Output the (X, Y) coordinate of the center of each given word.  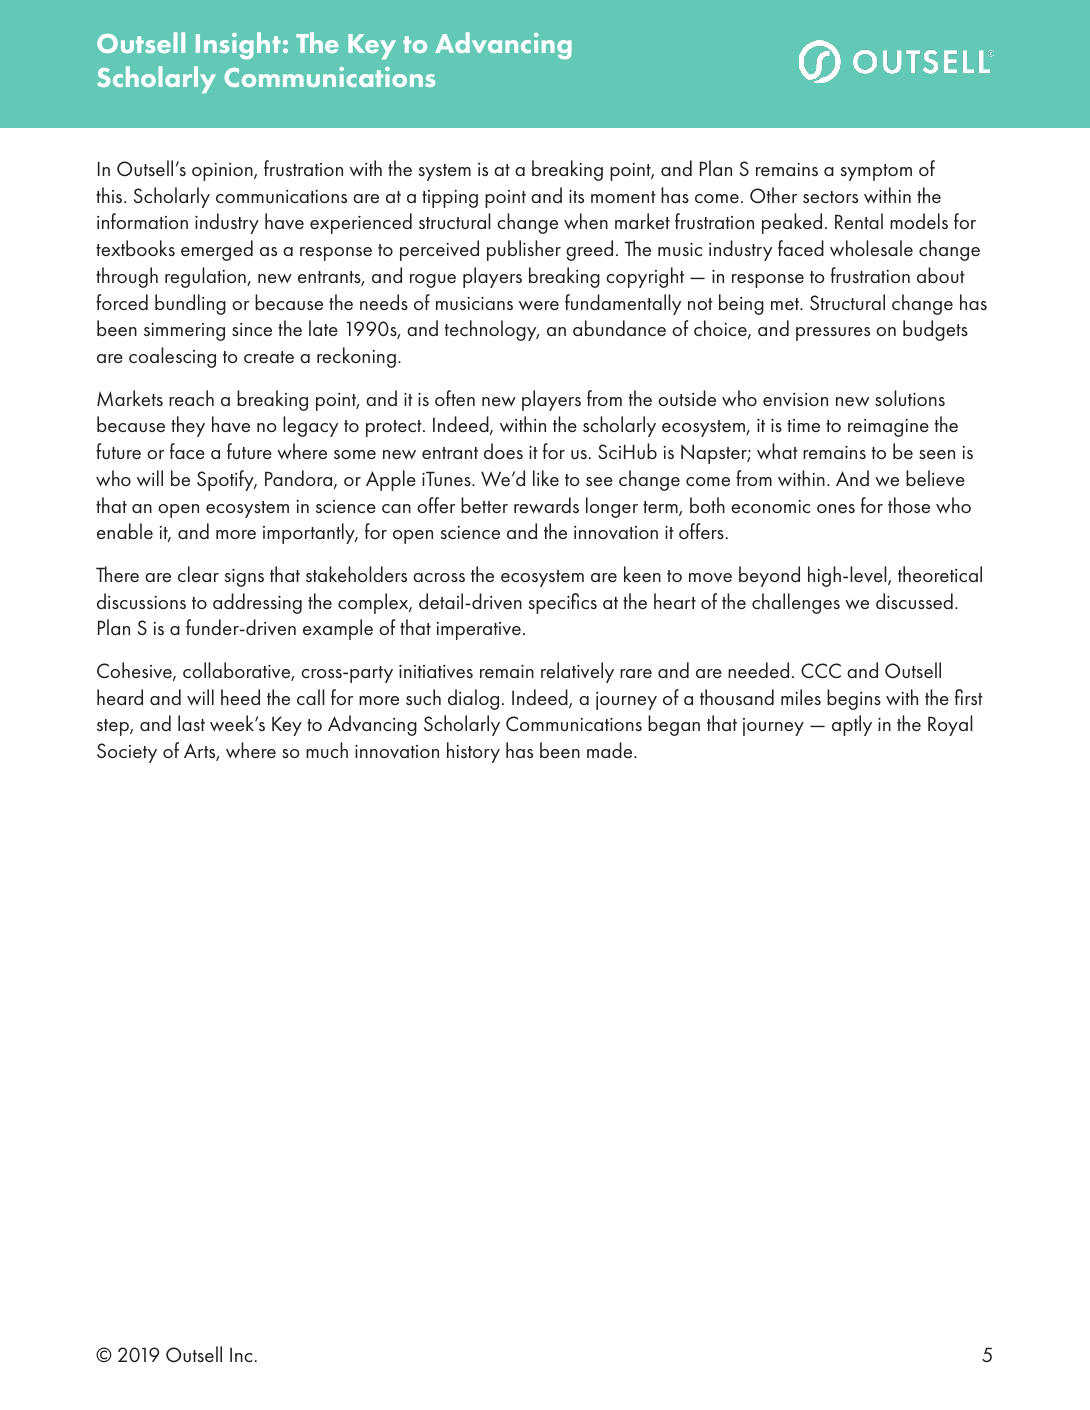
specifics (563, 603)
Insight (238, 45)
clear (198, 574)
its (576, 196)
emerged (217, 250)
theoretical (940, 574)
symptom (876, 172)
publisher (524, 250)
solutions (910, 398)
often (455, 398)
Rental (859, 221)
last (191, 723)
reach (191, 398)
